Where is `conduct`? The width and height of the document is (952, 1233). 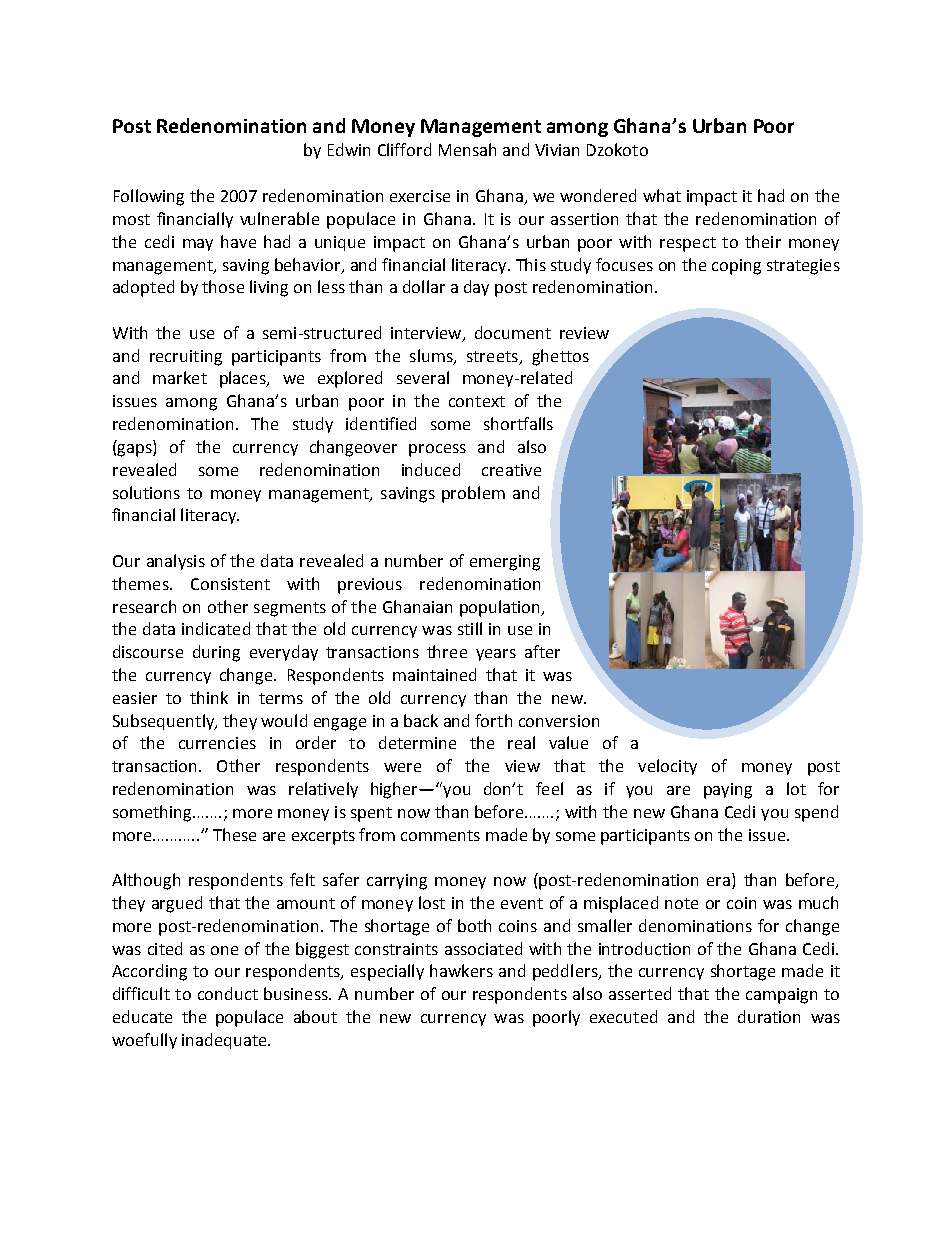
conduct is located at coordinates (228, 993).
